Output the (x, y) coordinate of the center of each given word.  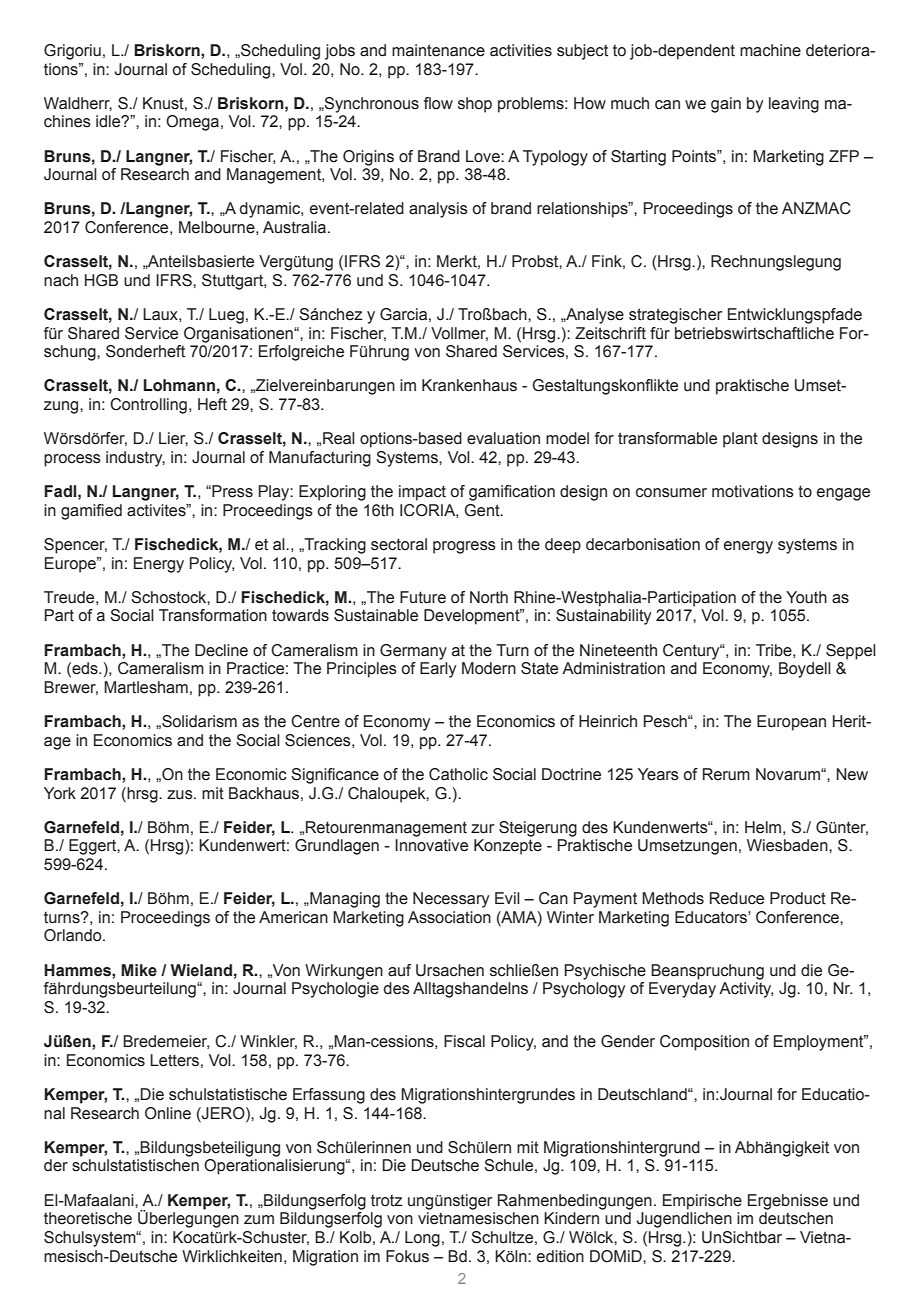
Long (422, 1239)
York (60, 793)
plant (740, 440)
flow (438, 103)
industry (135, 459)
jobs (340, 52)
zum (259, 1220)
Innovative (431, 845)
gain (726, 105)
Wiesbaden (788, 845)
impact (422, 493)
